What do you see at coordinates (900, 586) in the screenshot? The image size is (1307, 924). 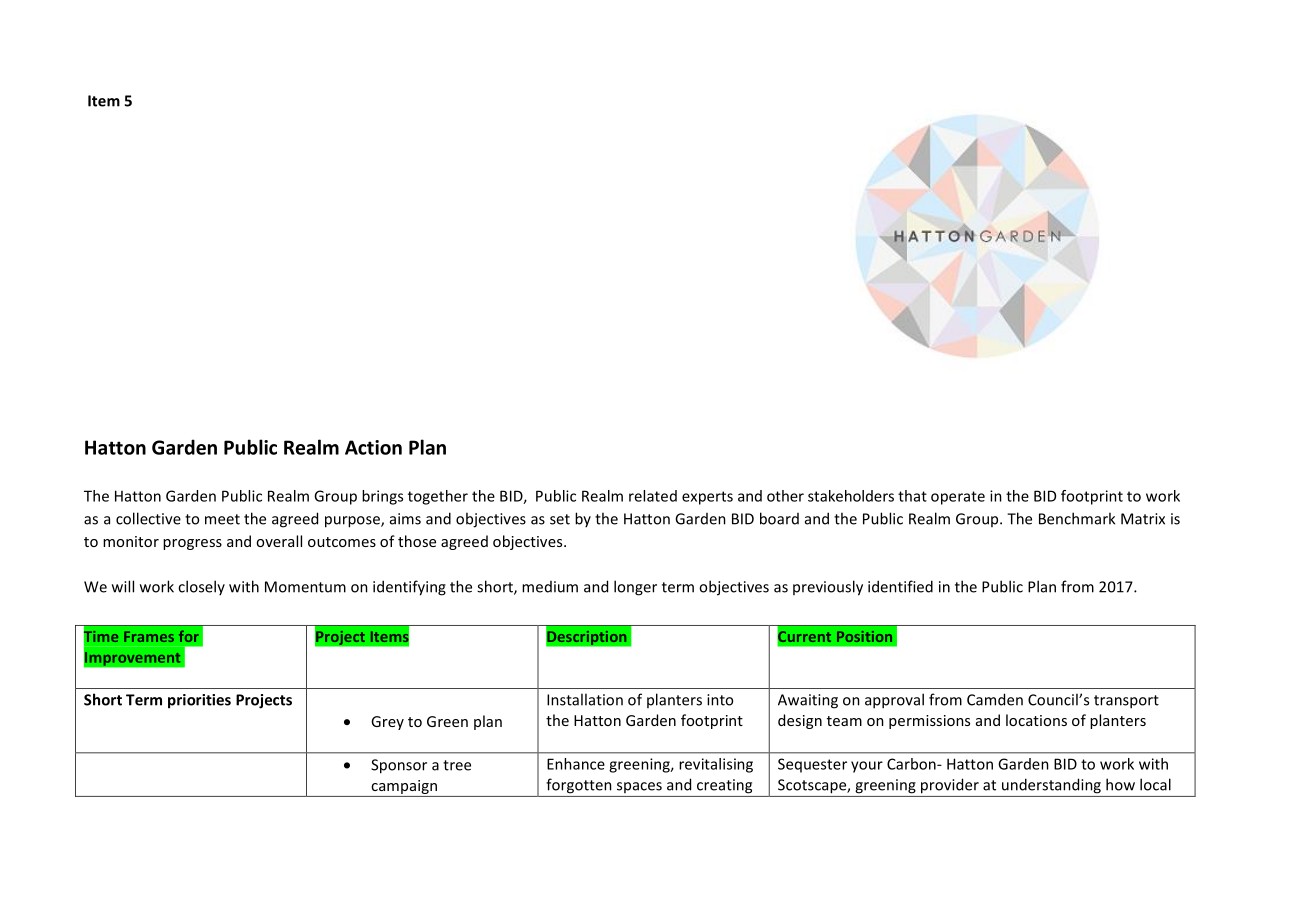 I see `identified` at bounding box center [900, 586].
